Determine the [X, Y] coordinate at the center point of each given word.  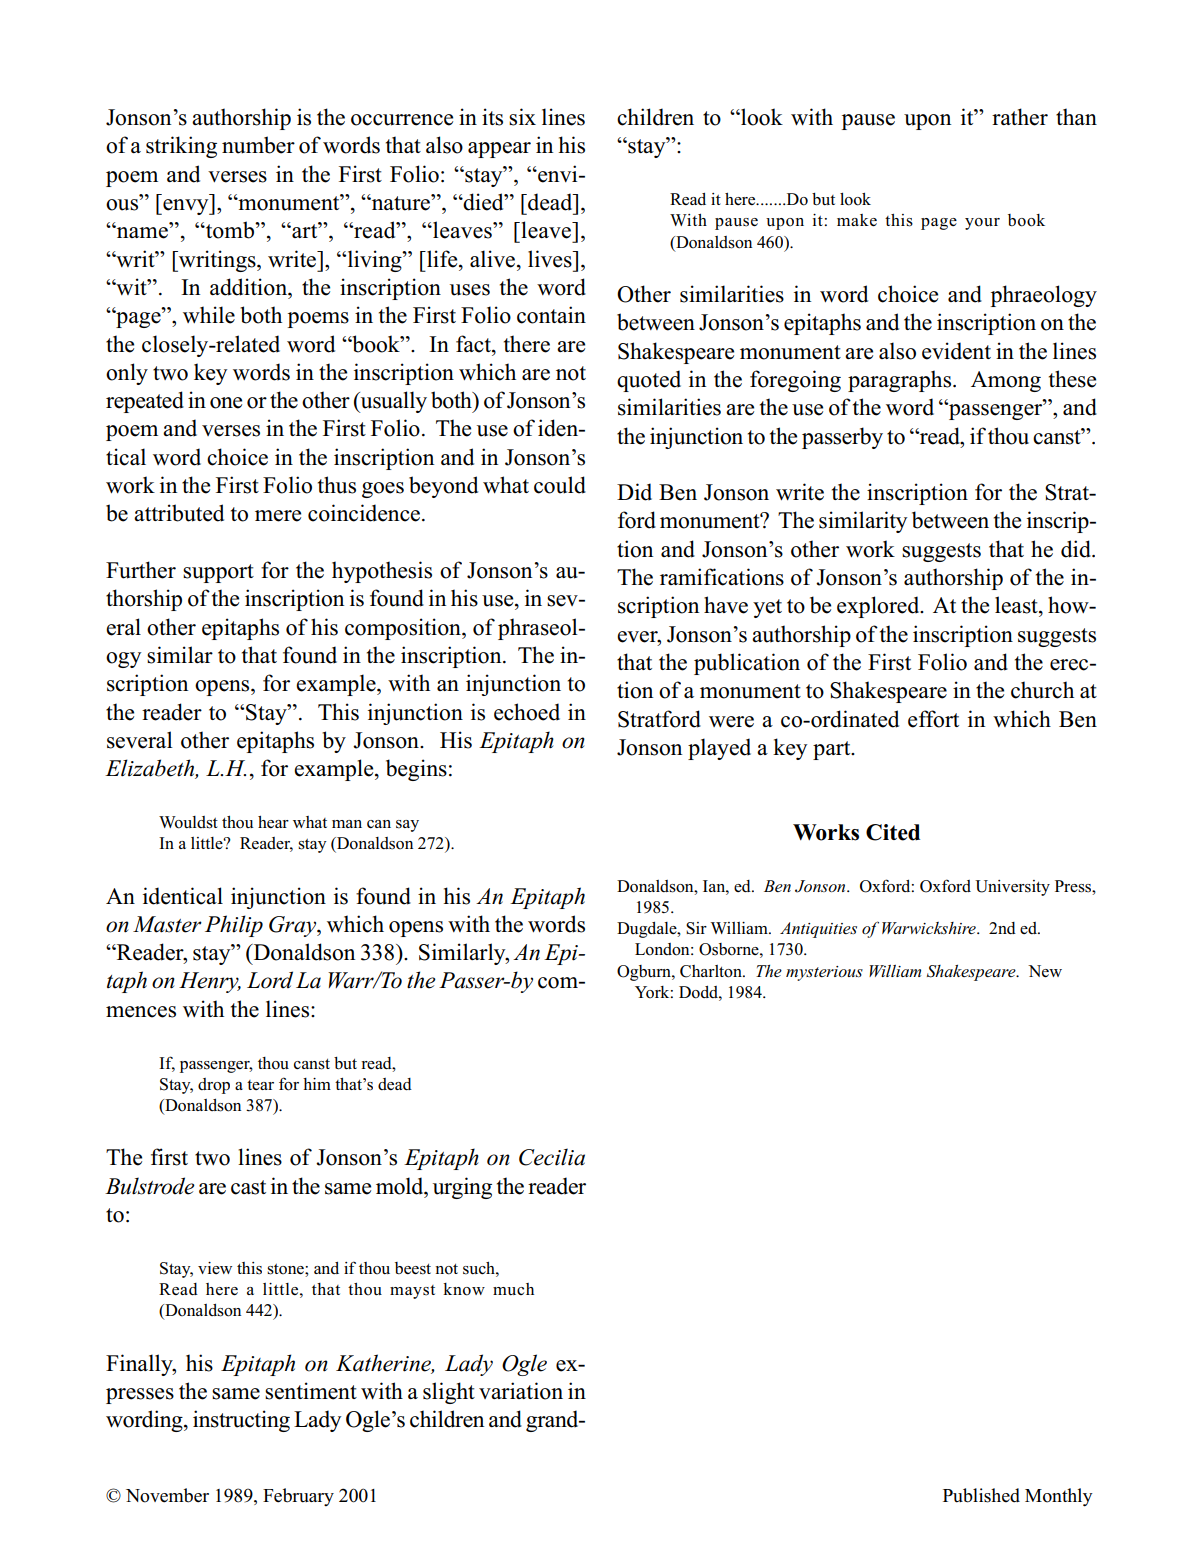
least [1017, 605]
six [522, 117]
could [560, 485]
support [218, 573]
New [1045, 971]
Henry [210, 982]
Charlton [712, 971]
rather [1020, 117]
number [258, 145]
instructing [241, 1421]
